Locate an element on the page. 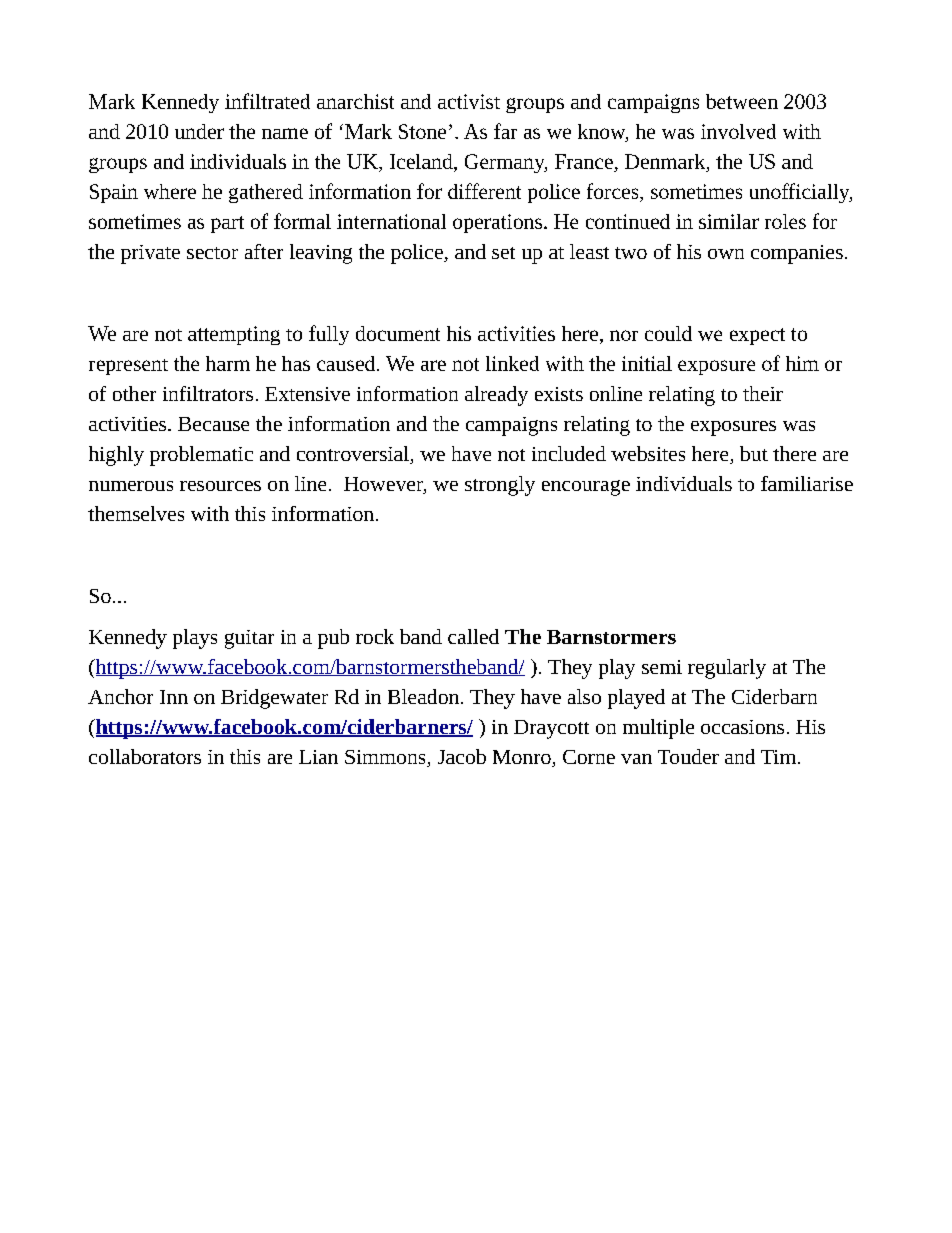  involved is located at coordinates (738, 131).
